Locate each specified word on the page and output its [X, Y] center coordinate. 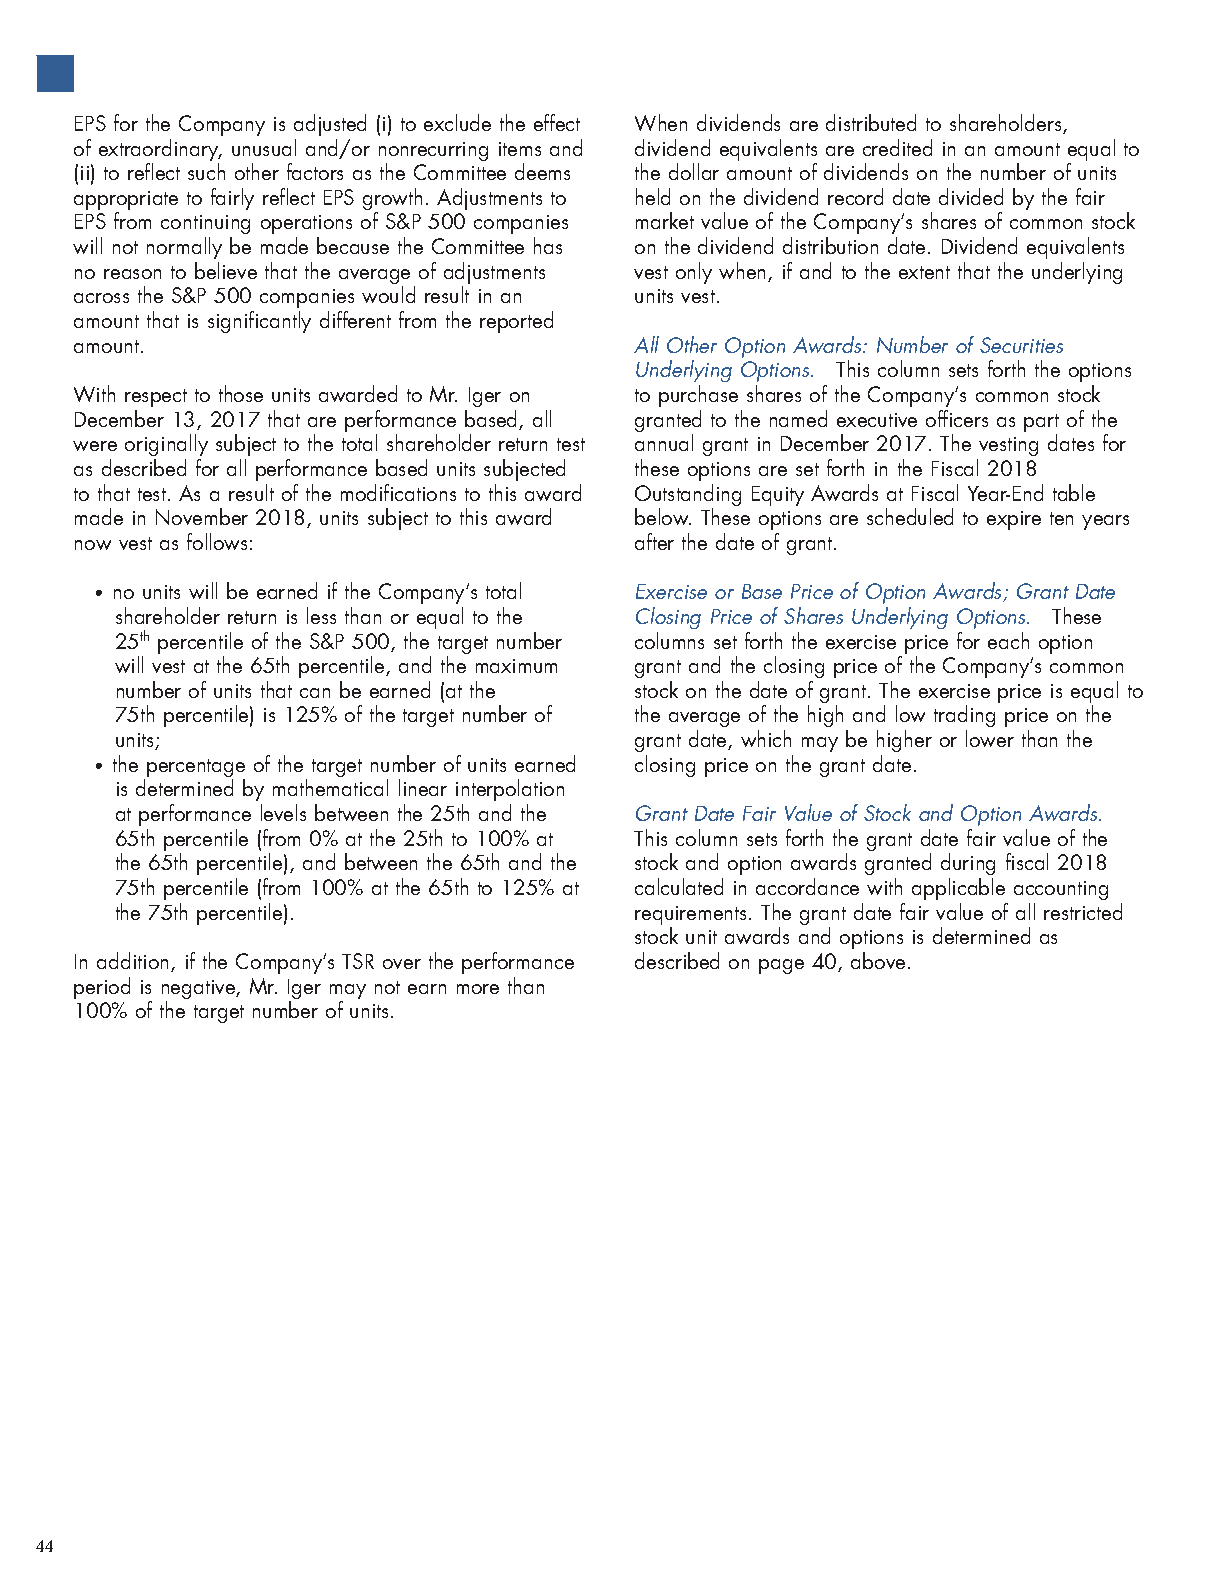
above [878, 960]
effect [557, 122]
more [478, 989]
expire [1014, 520]
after [654, 541]
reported [516, 322]
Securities [1021, 345]
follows [217, 541]
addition [132, 960]
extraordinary [160, 151]
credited [897, 147]
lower [990, 738]
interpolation [510, 792]
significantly [259, 322]
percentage [196, 769]
